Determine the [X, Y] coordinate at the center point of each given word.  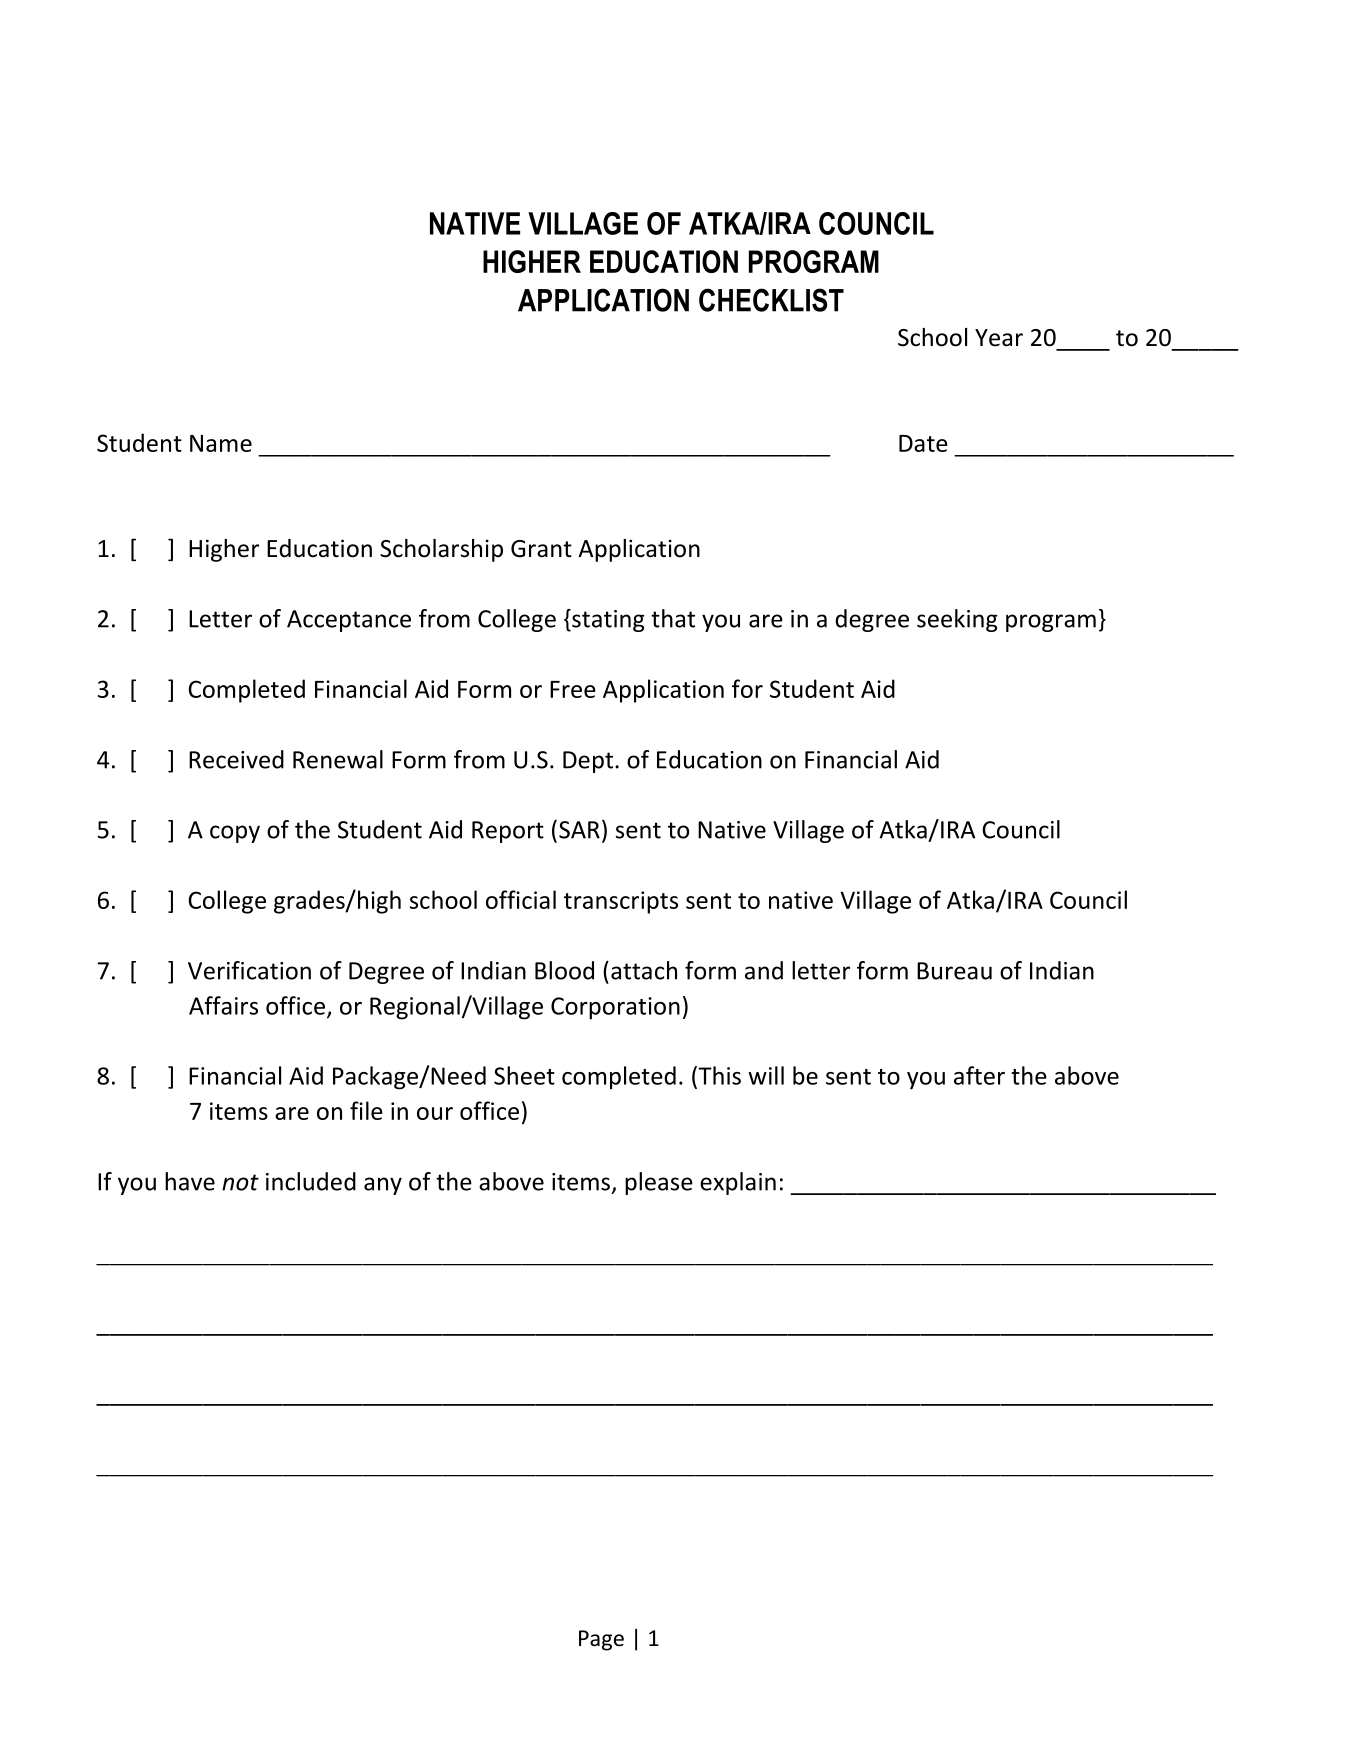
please [659, 1183]
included [311, 1181]
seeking [957, 620]
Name [221, 443]
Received [236, 759]
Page [601, 1640]
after [979, 1075]
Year [999, 338]
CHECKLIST [771, 300]
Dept [588, 762]
